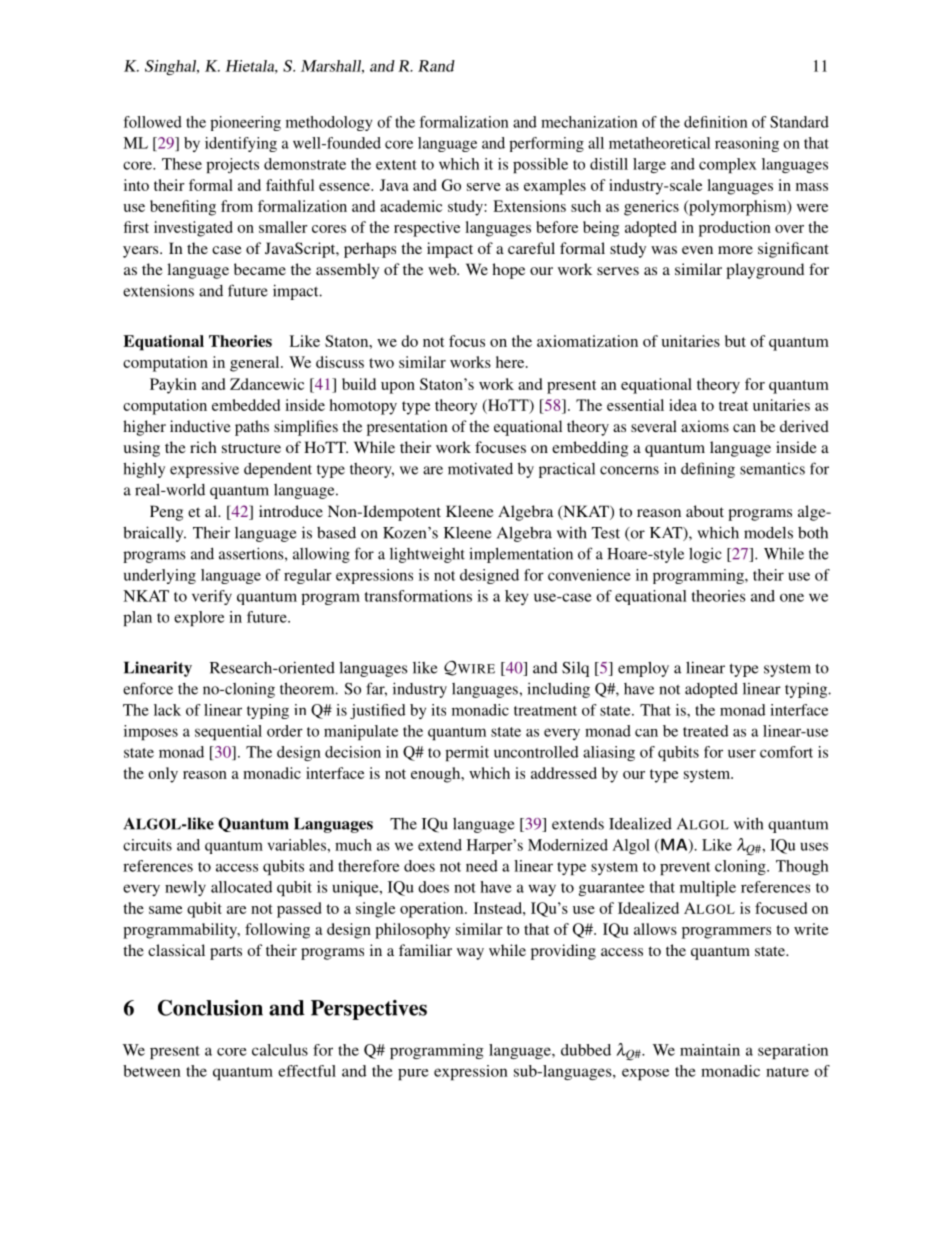 The width and height of the page is (952, 1233). Describe the element at coordinates (212, 597) in the page. I see `verify` at that location.
